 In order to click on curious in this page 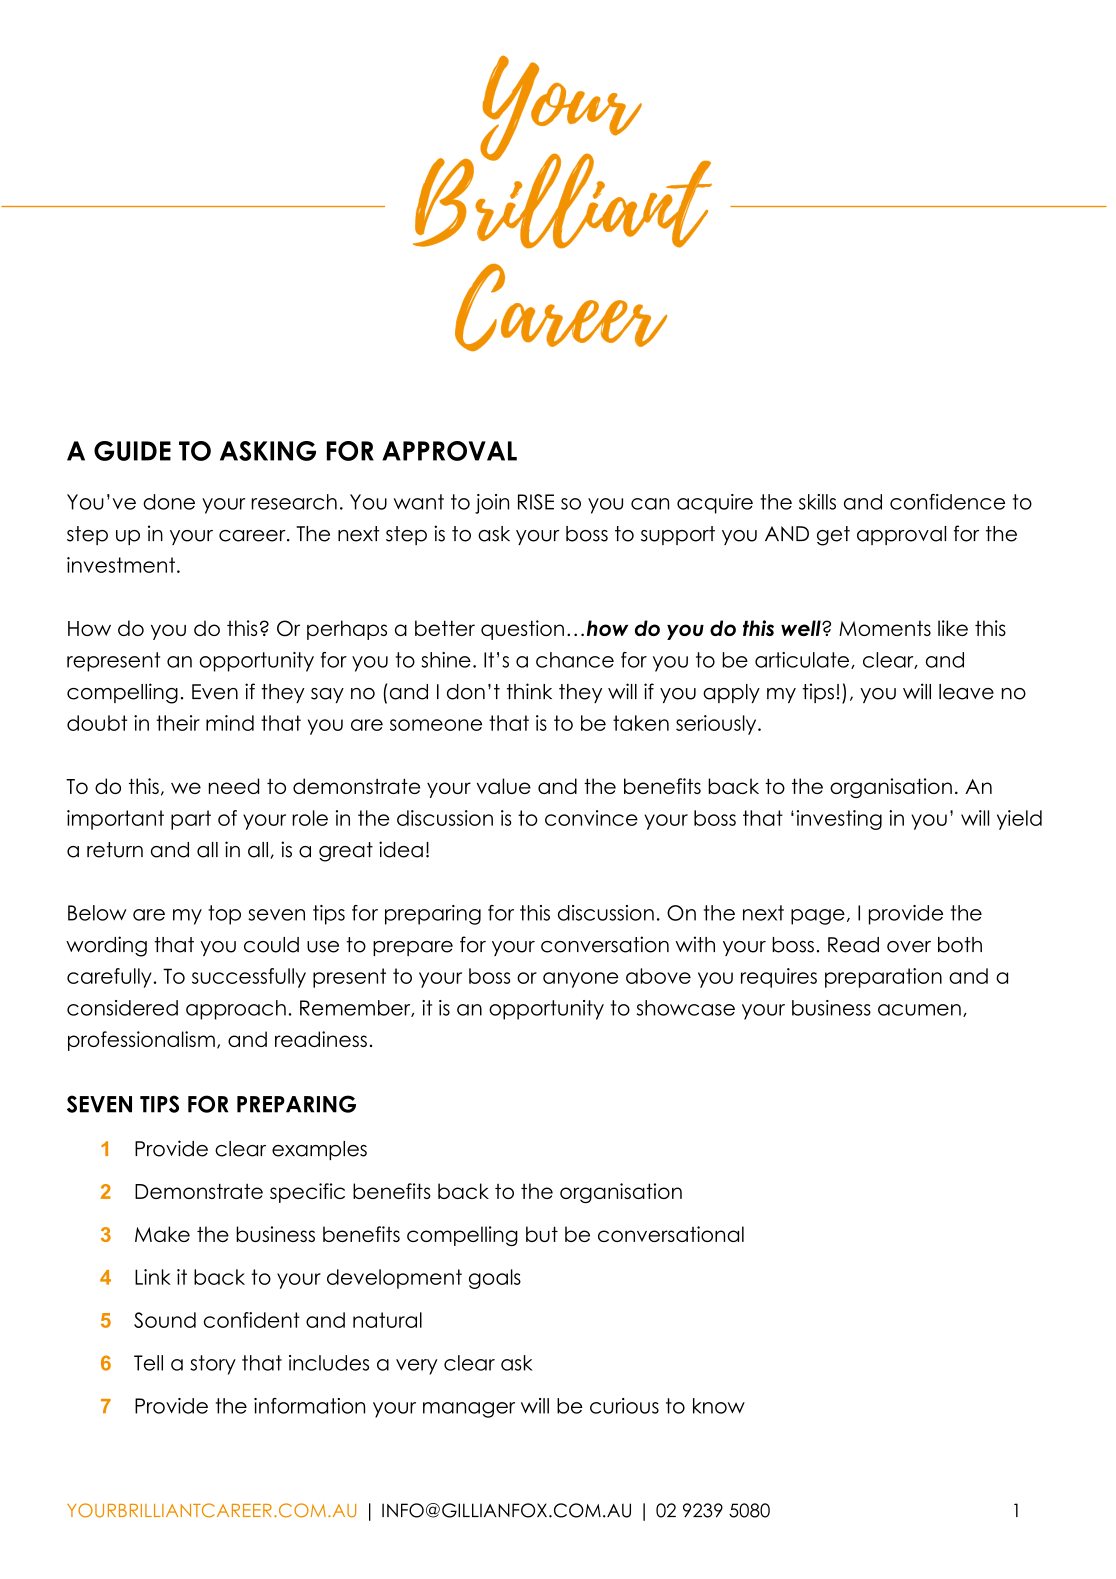, I will do `click(624, 1406)`.
